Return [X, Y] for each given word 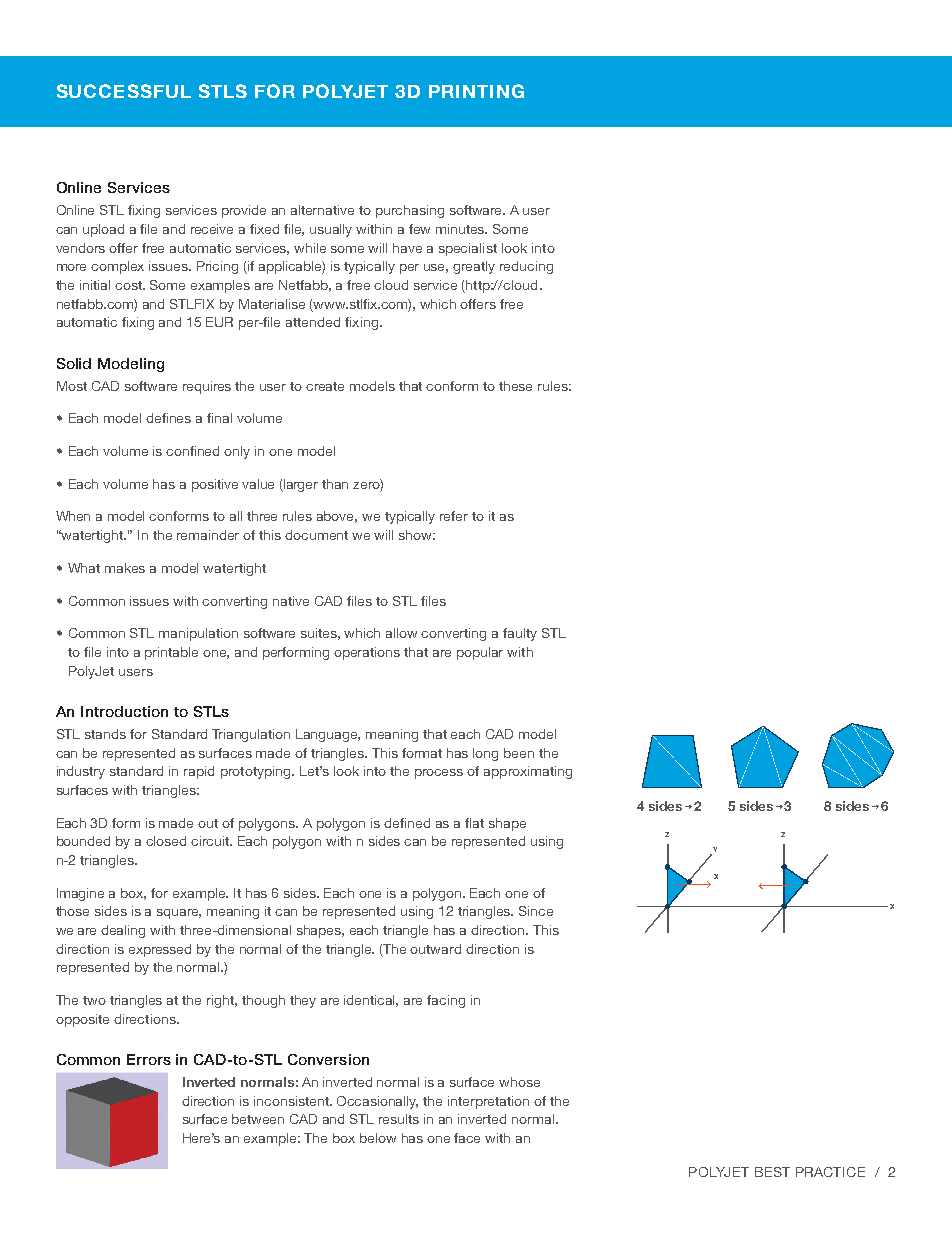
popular [480, 653]
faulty [520, 634]
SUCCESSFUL [124, 91]
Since [536, 911]
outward [435, 949]
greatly [474, 267]
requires [207, 387]
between [258, 1119]
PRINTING [476, 91]
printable [171, 653]
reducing [526, 267]
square [179, 914]
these [515, 386]
